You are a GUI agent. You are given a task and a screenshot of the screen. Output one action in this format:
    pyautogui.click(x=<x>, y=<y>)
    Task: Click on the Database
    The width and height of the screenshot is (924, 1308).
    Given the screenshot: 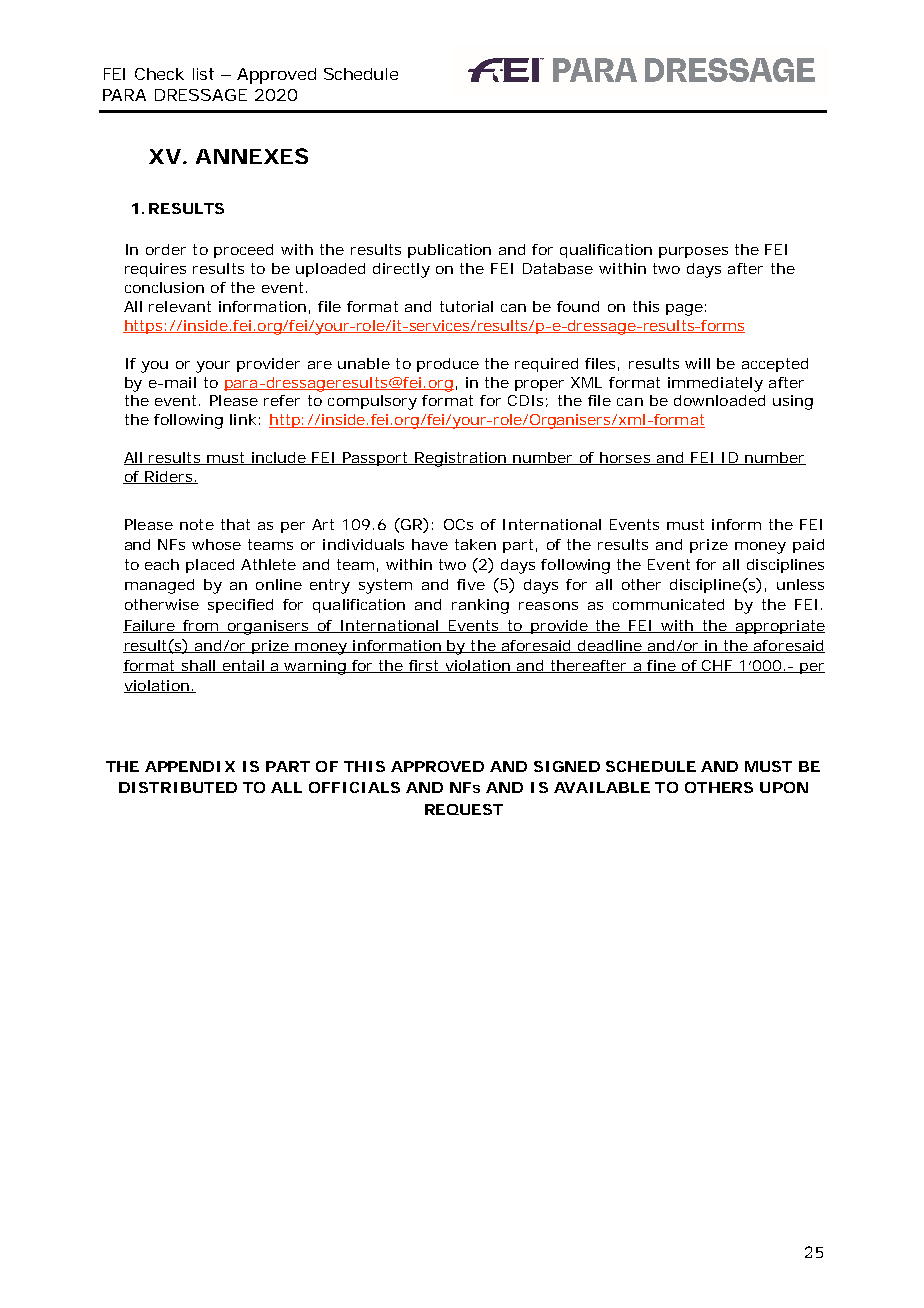 What is the action you would take?
    pyautogui.click(x=558, y=268)
